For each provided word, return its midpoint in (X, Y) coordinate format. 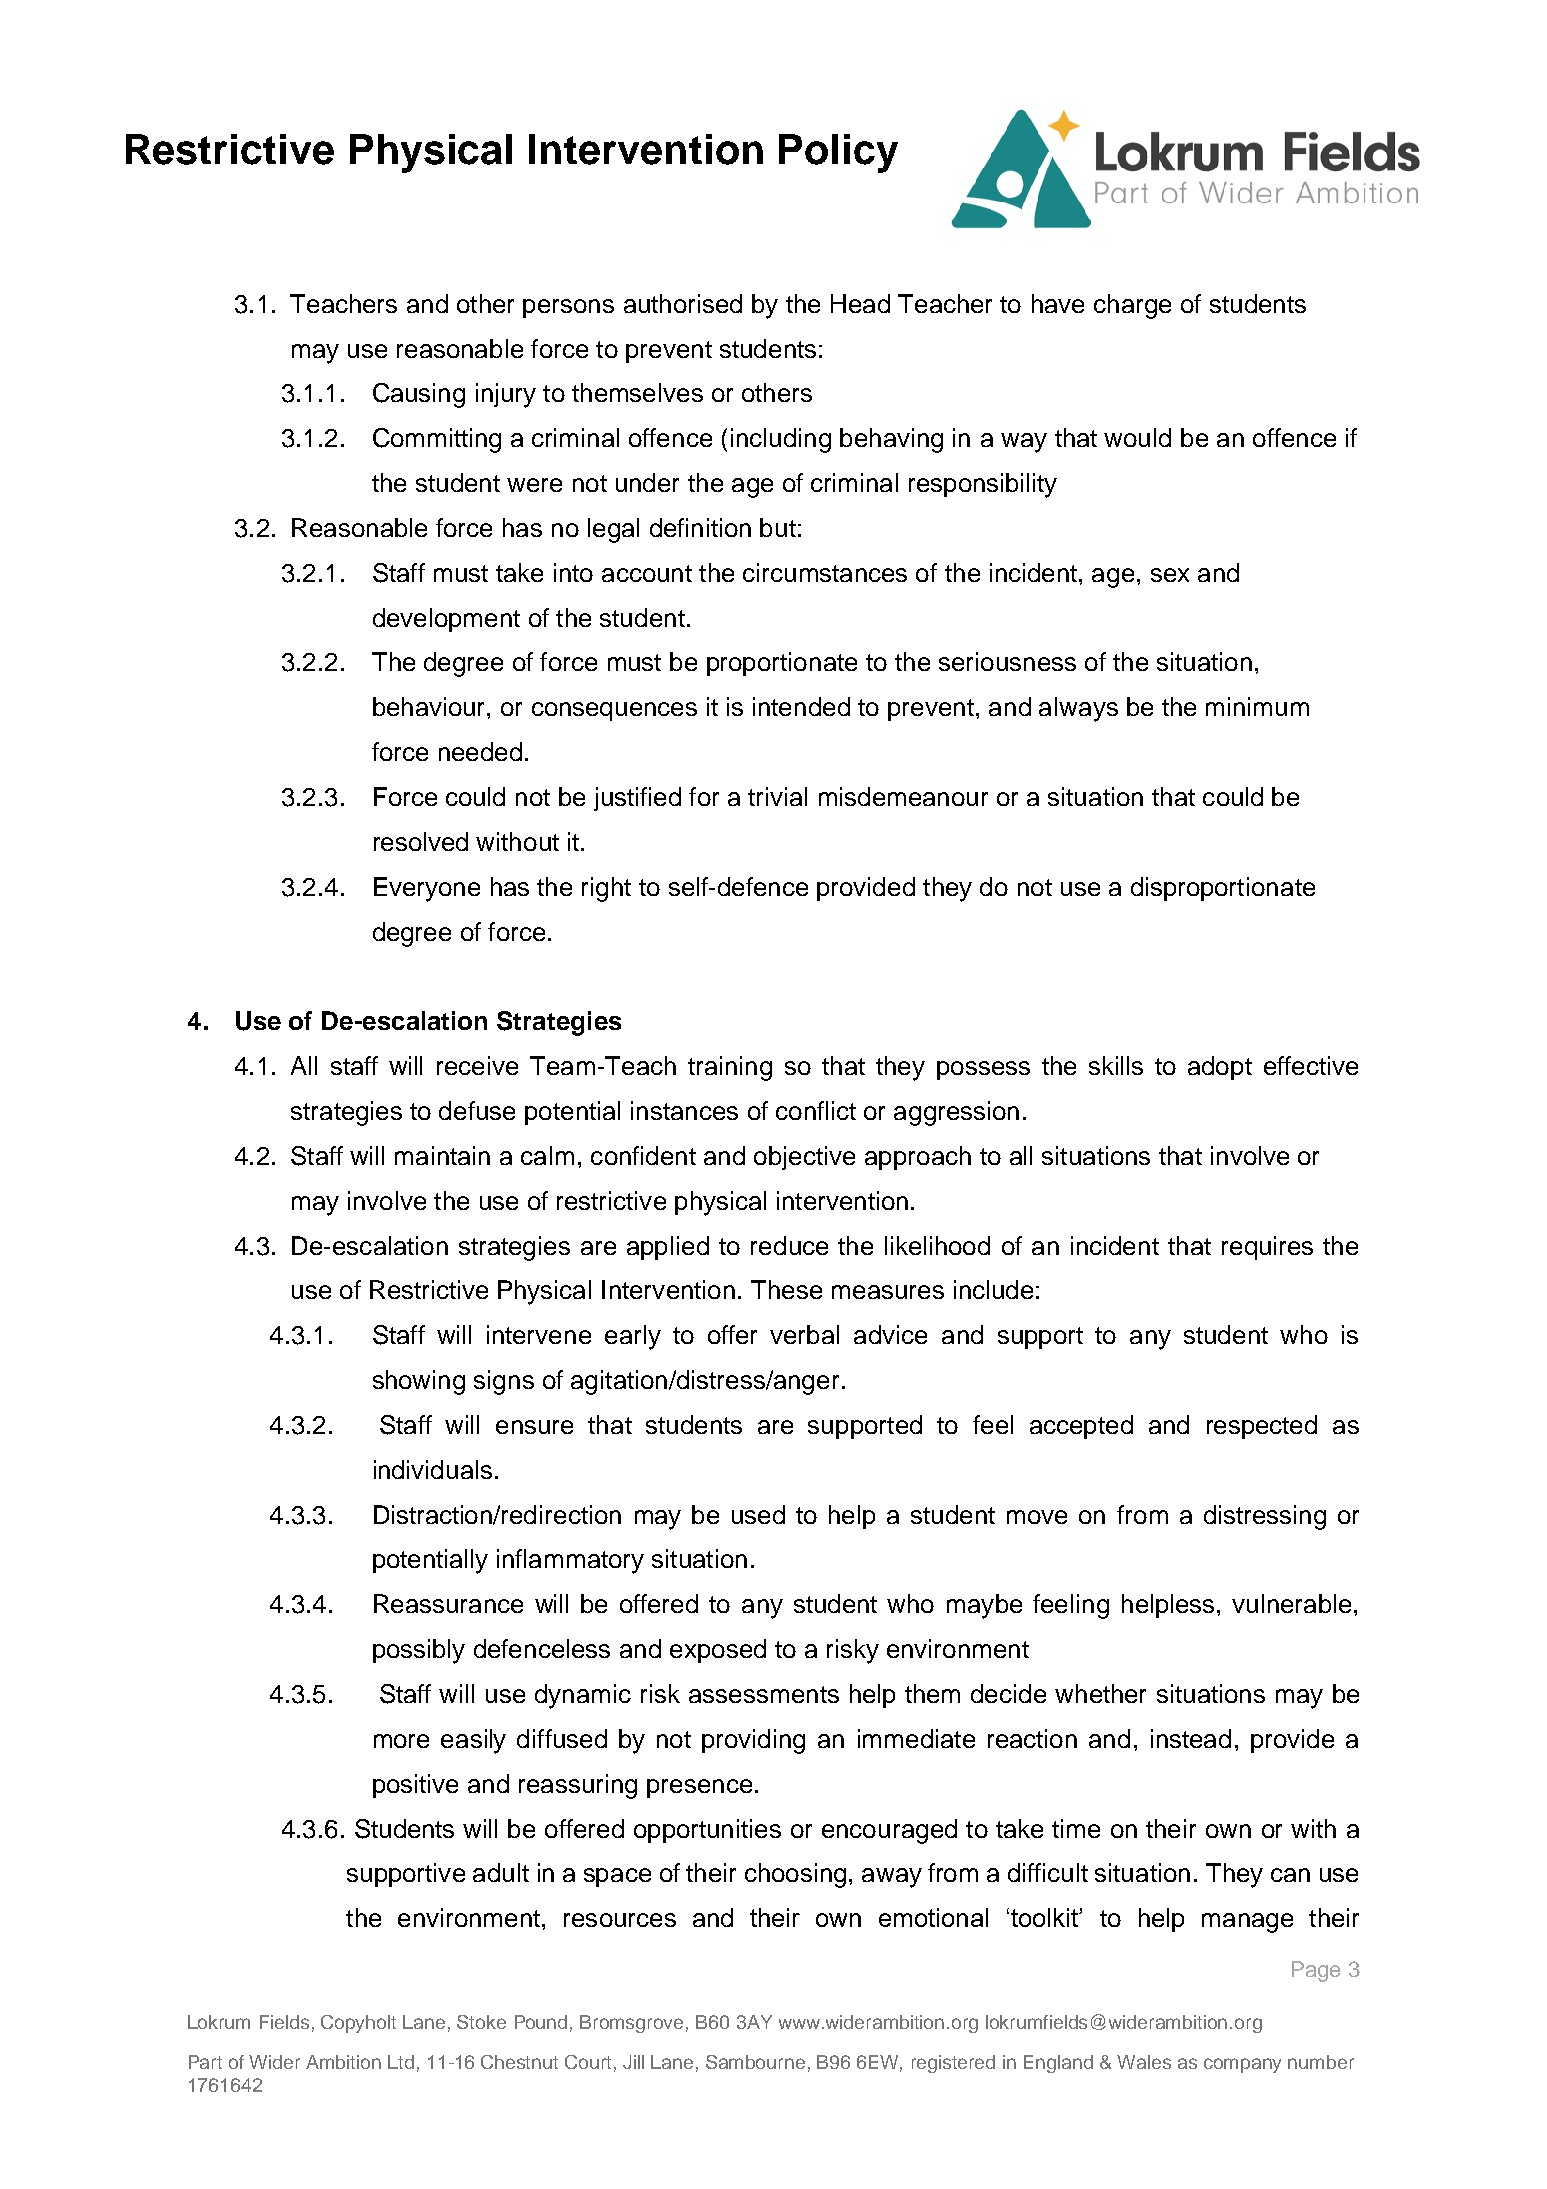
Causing (419, 395)
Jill (633, 2062)
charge (1132, 306)
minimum (1257, 706)
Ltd (401, 2062)
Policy (838, 153)
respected (1262, 1427)
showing (419, 1382)
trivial (777, 796)
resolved (421, 841)
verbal (804, 1334)
